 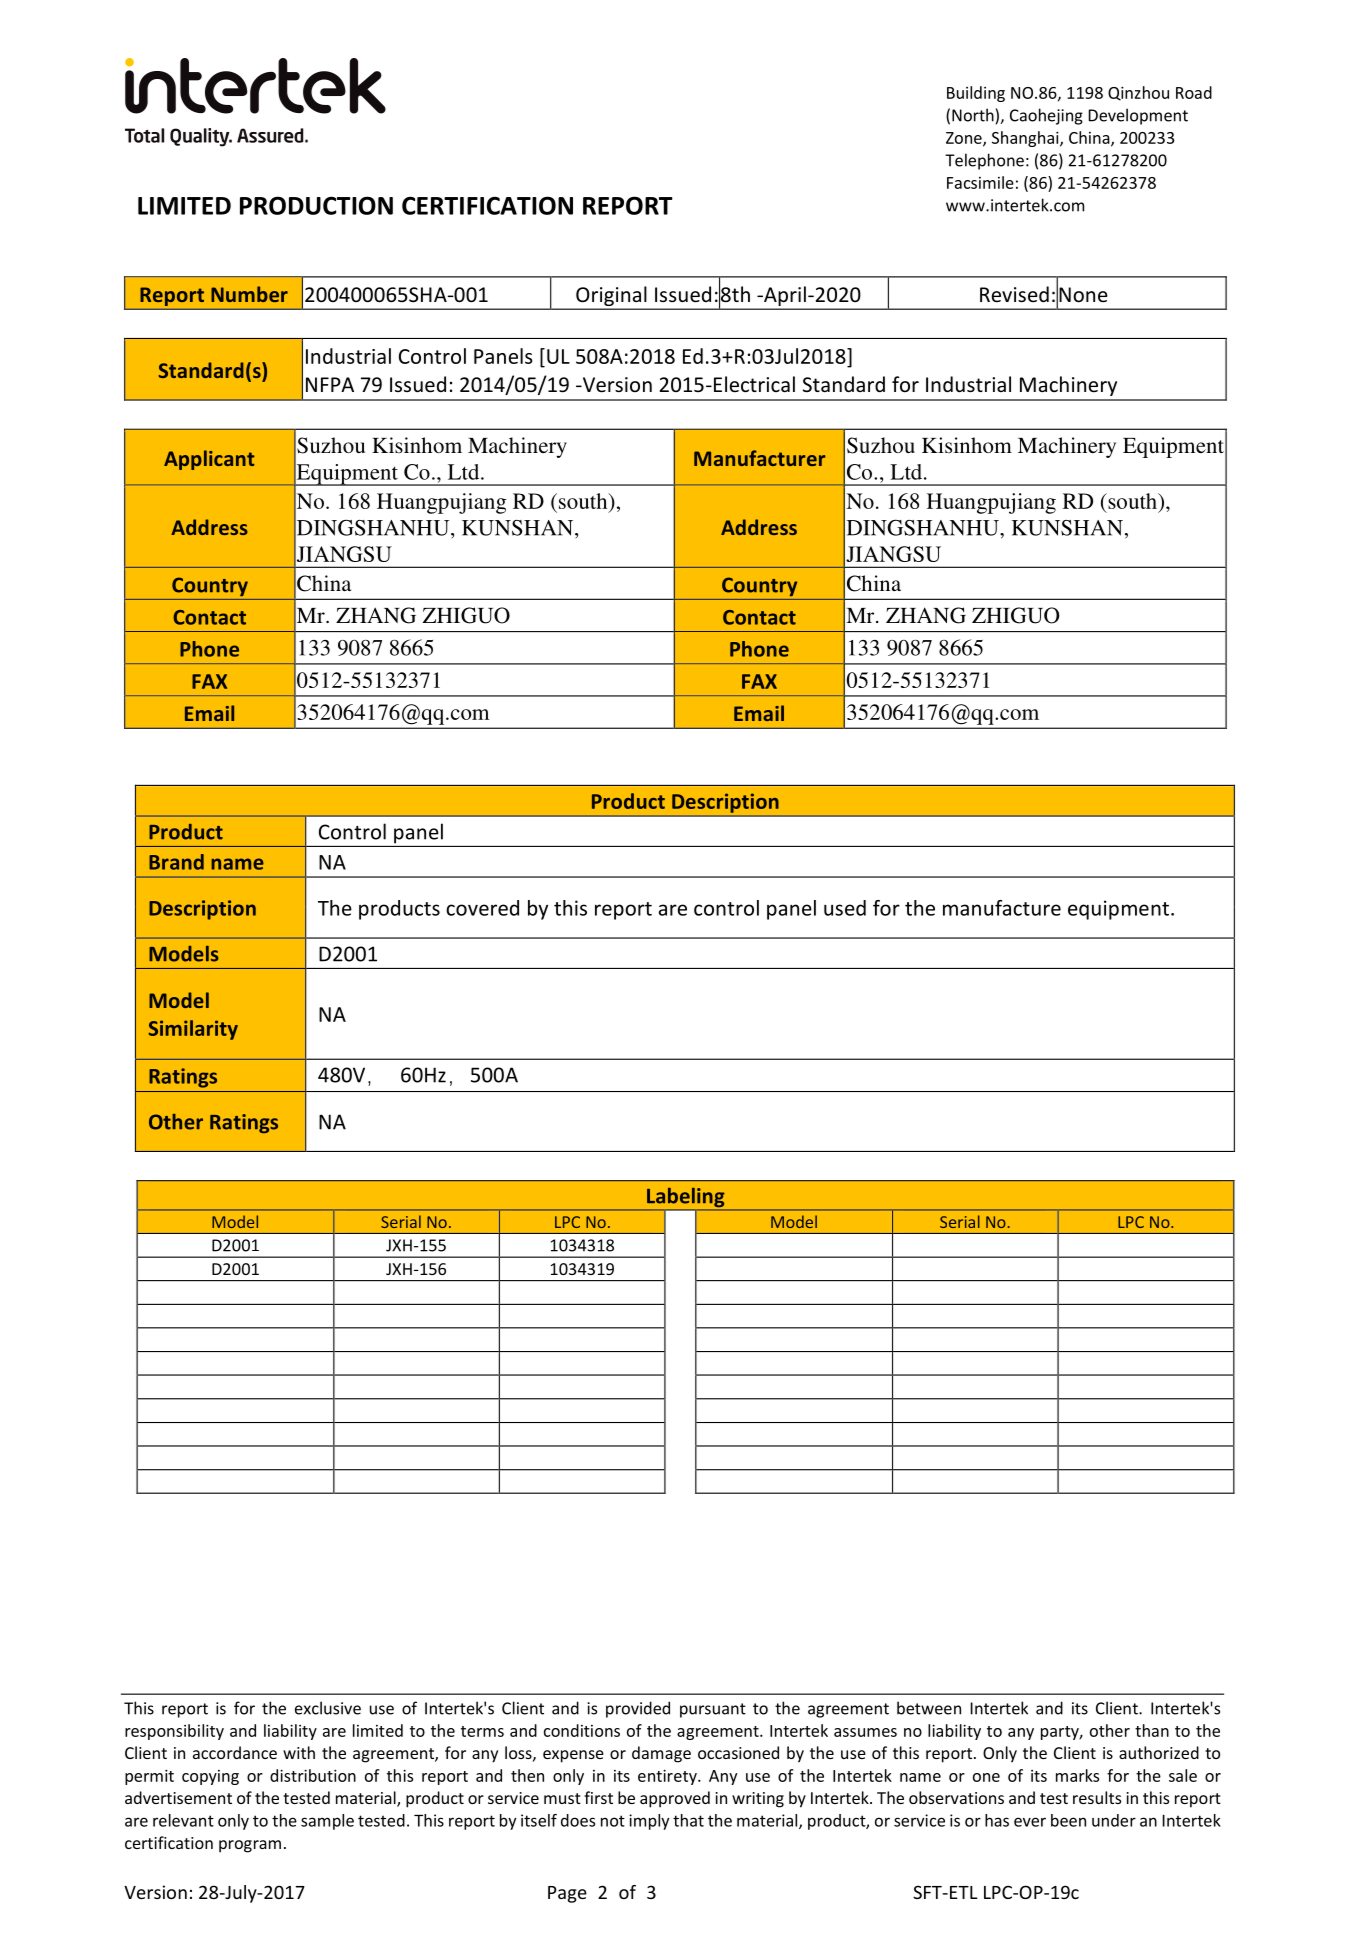 What do you see at coordinates (1026, 139) in the document?
I see `Shanghai` at bounding box center [1026, 139].
